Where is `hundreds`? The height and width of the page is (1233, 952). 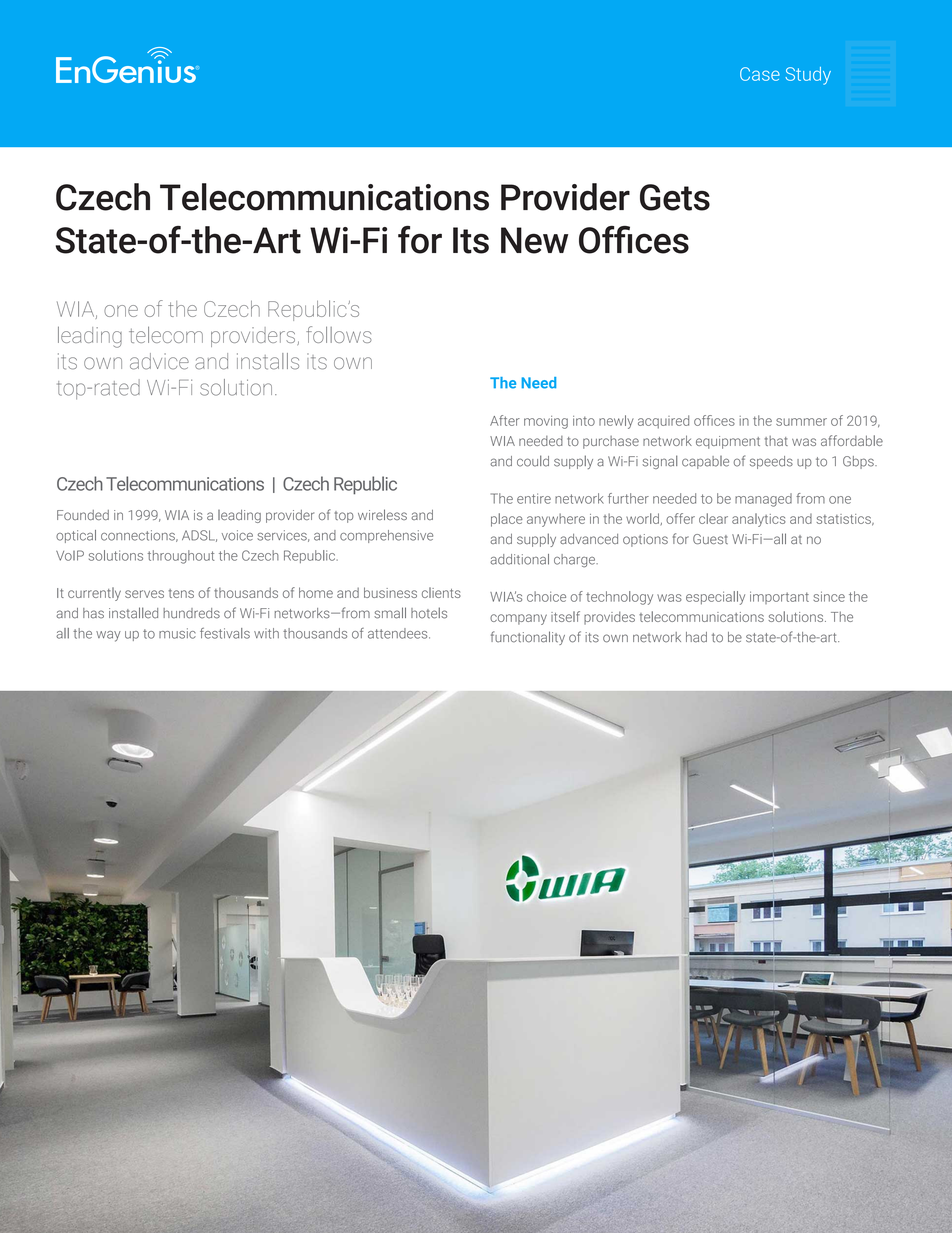 hundreds is located at coordinates (191, 613).
